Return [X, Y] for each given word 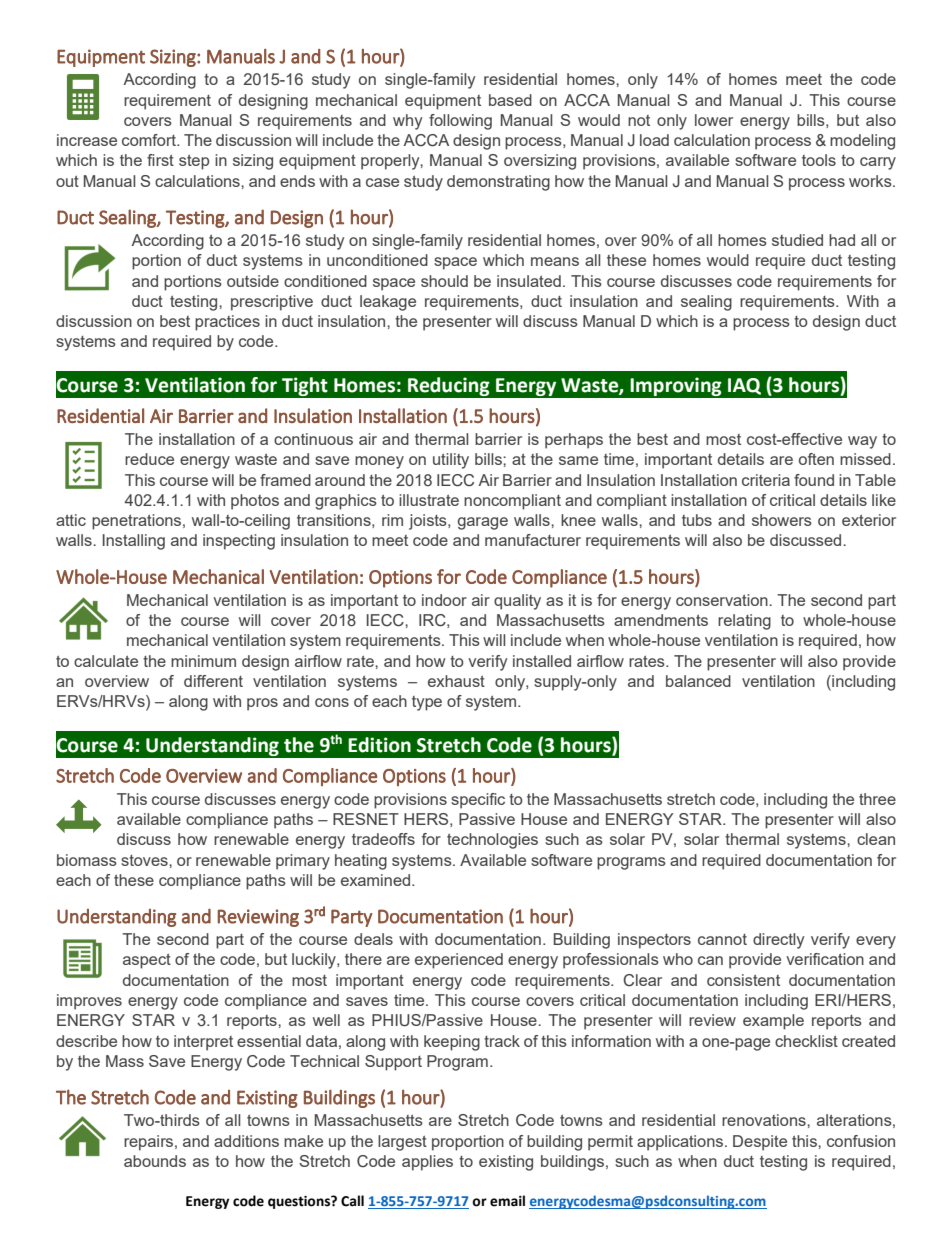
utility [451, 461]
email [507, 1201]
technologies [492, 841]
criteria [766, 480]
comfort [150, 140]
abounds [155, 1161]
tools [819, 160]
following [460, 122]
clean [876, 839]
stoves [145, 860]
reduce [149, 459]
